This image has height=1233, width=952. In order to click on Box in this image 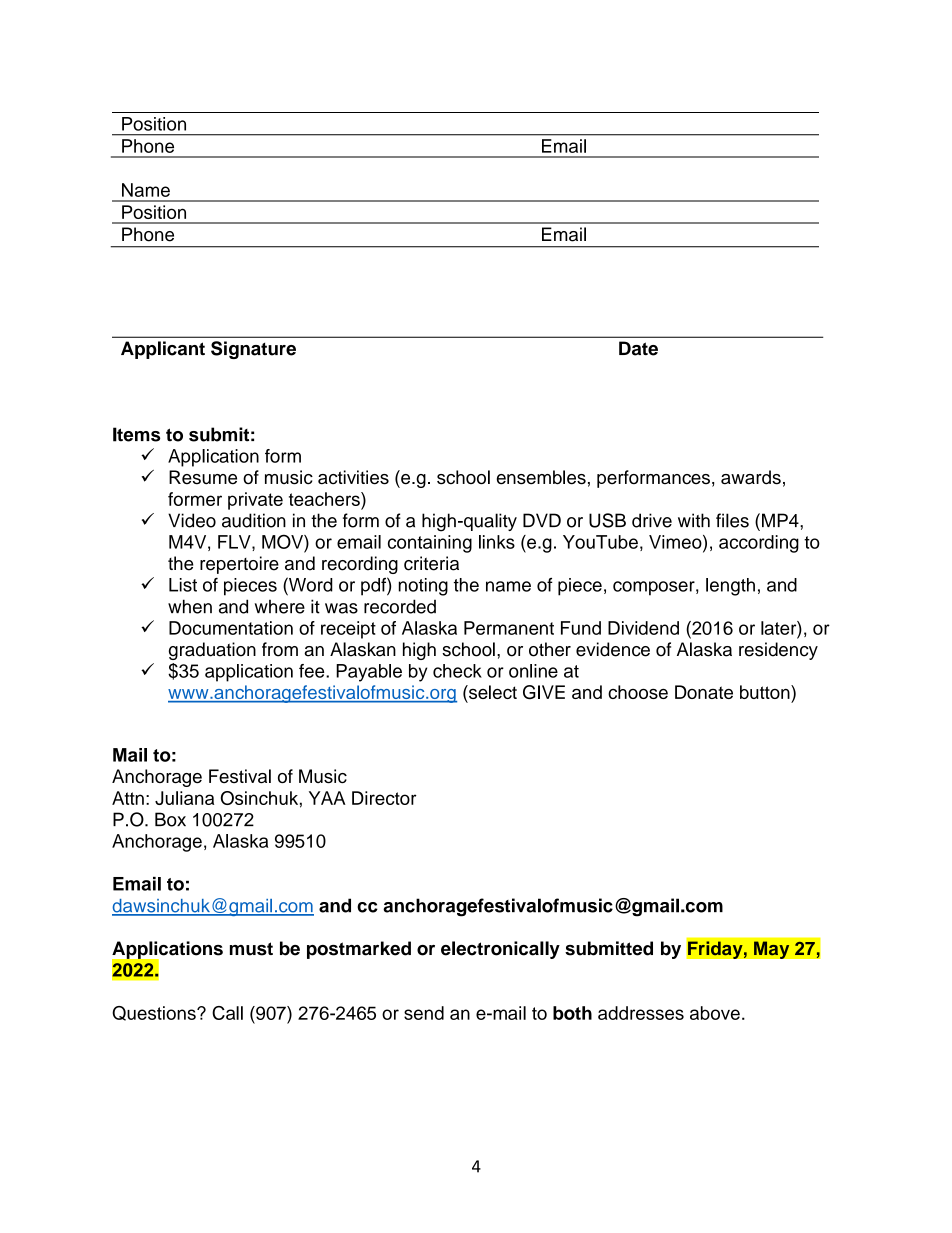, I will do `click(170, 819)`.
